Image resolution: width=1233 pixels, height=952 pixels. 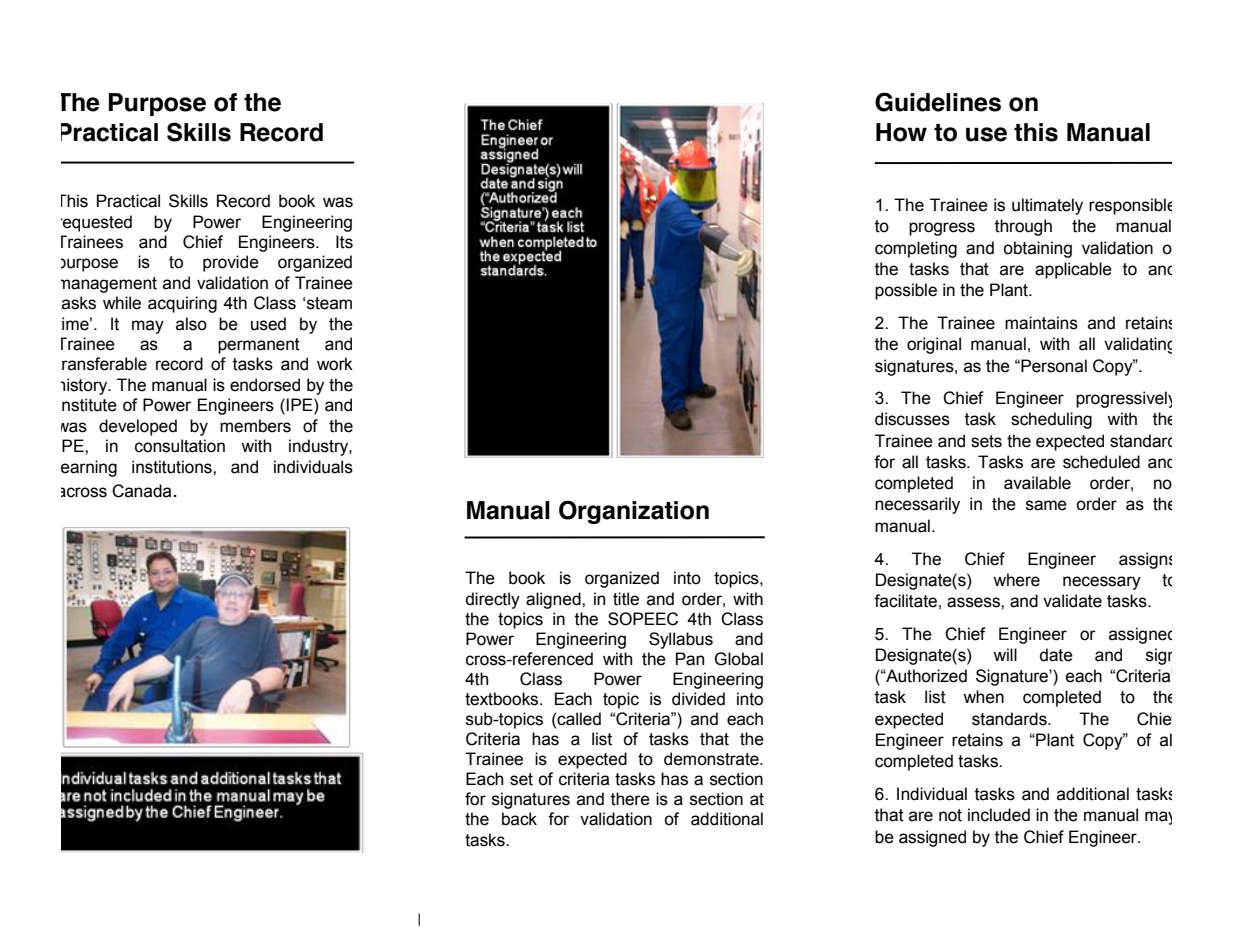 What do you see at coordinates (634, 512) in the page?
I see `Organization` at bounding box center [634, 512].
